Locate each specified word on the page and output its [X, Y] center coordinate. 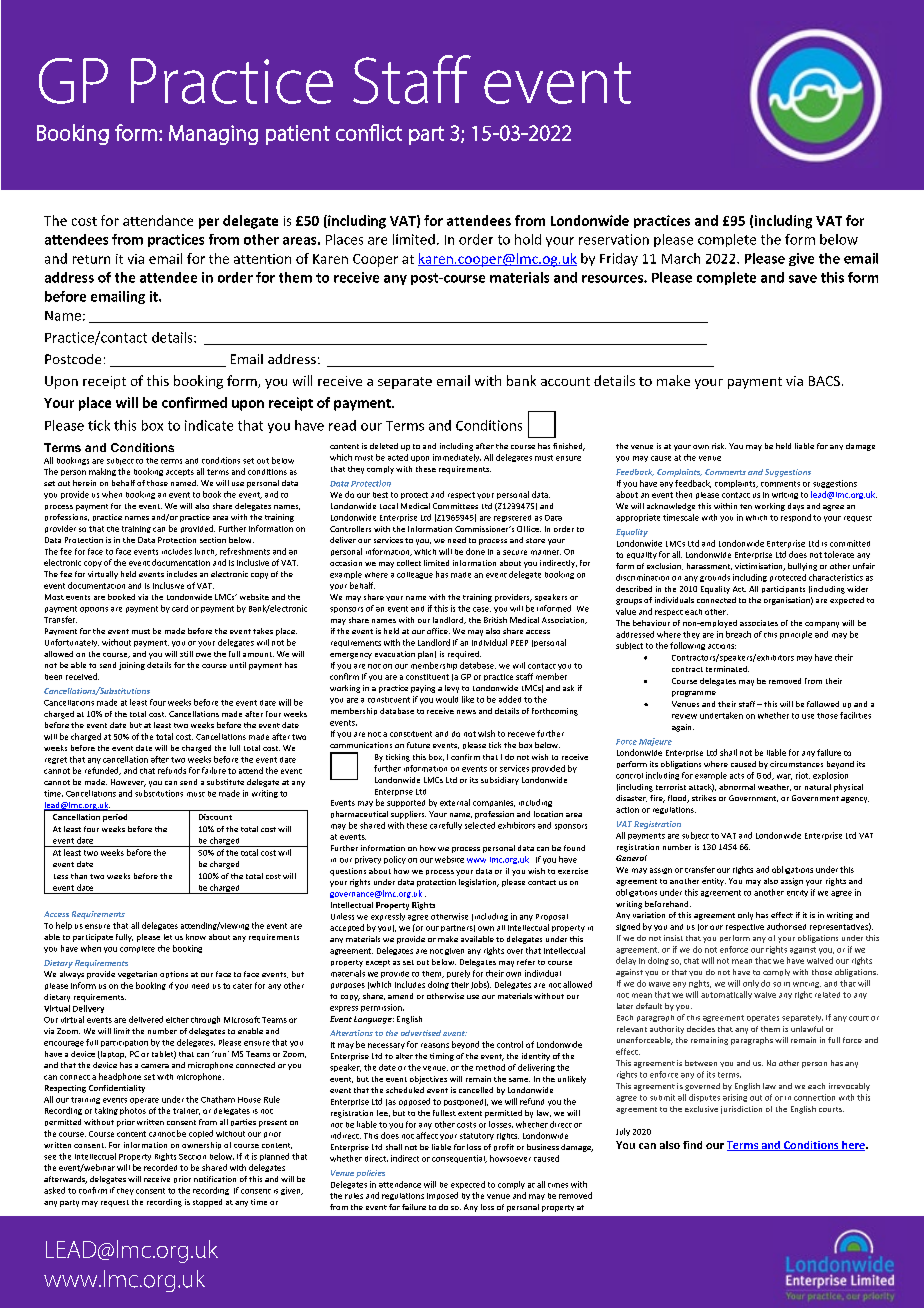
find [692, 1145]
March [681, 258]
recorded [160, 1167]
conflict [369, 132]
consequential [459, 1159]
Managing [213, 135]
